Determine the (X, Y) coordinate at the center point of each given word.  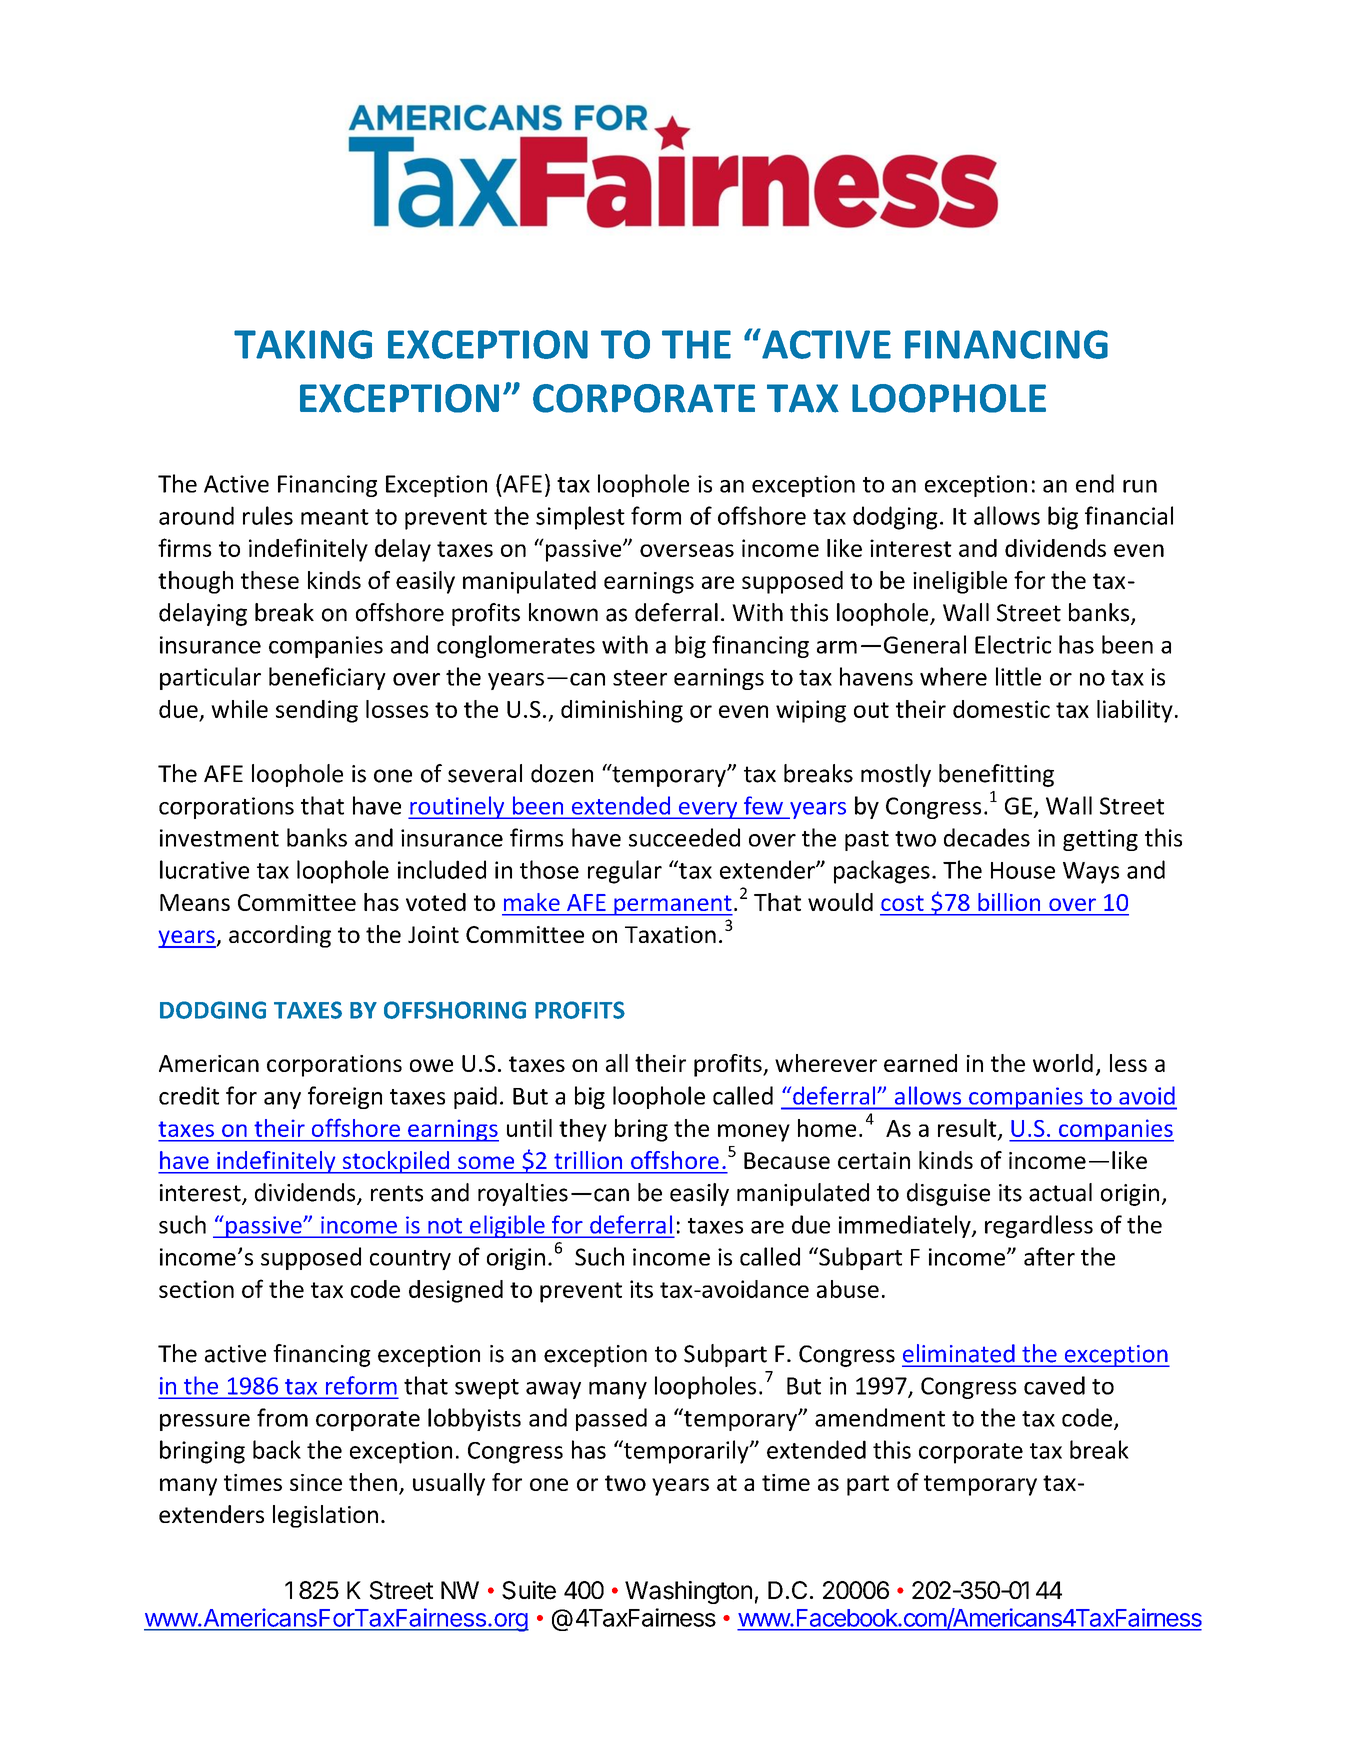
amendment (880, 1417)
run (1140, 486)
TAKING (303, 344)
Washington (688, 1592)
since (316, 1482)
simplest (580, 518)
